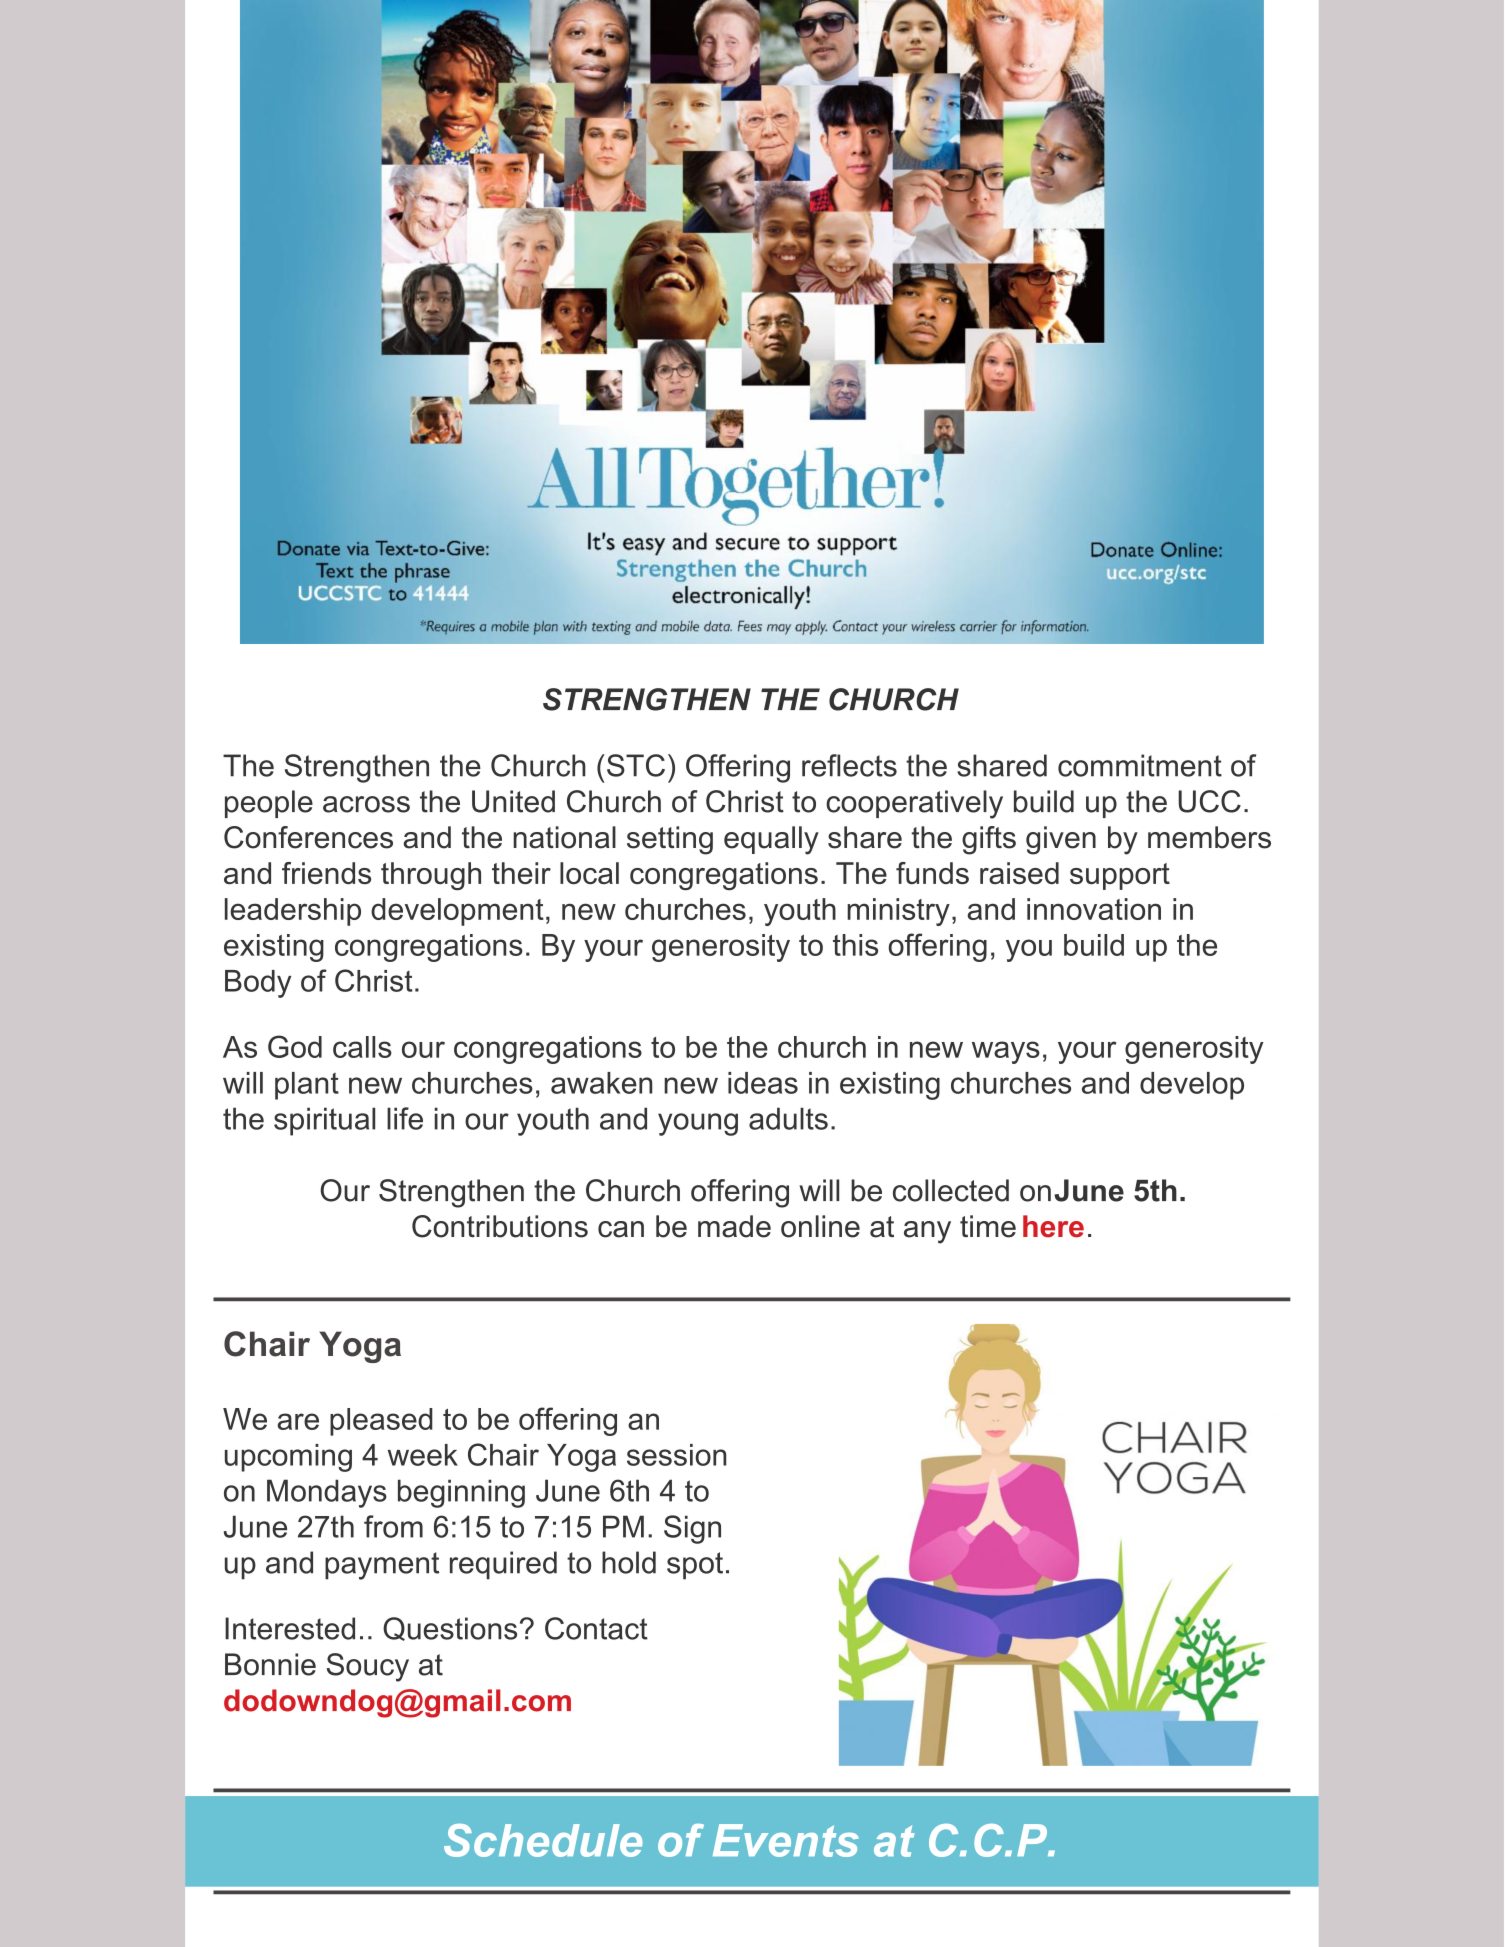 The height and width of the screenshot is (1947, 1505). What do you see at coordinates (676, 1455) in the screenshot?
I see `session` at bounding box center [676, 1455].
